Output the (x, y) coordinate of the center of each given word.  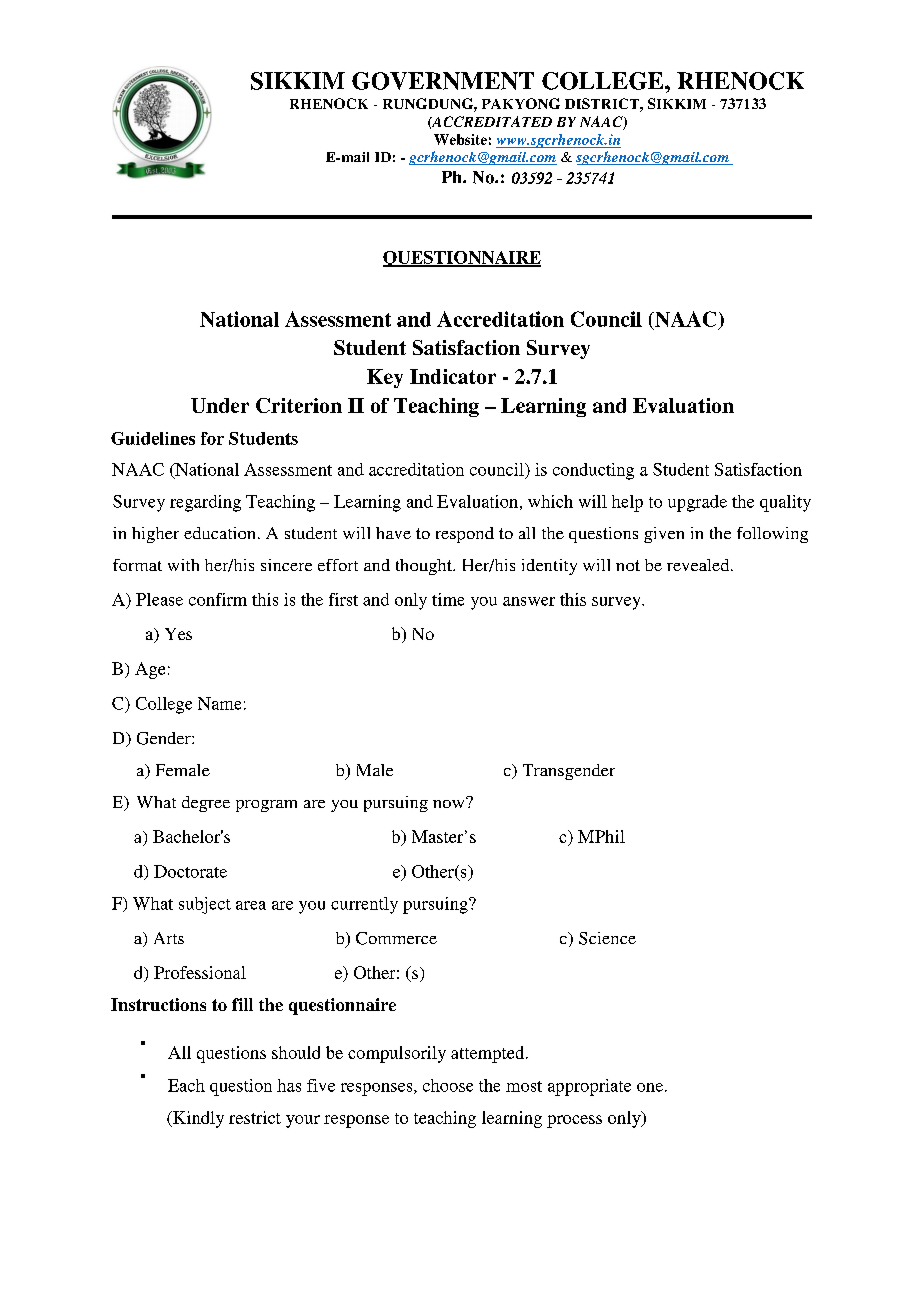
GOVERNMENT (443, 81)
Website (460, 139)
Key (385, 378)
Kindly (197, 1119)
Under (220, 405)
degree (206, 804)
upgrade (697, 503)
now (450, 802)
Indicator (453, 376)
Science (607, 938)
